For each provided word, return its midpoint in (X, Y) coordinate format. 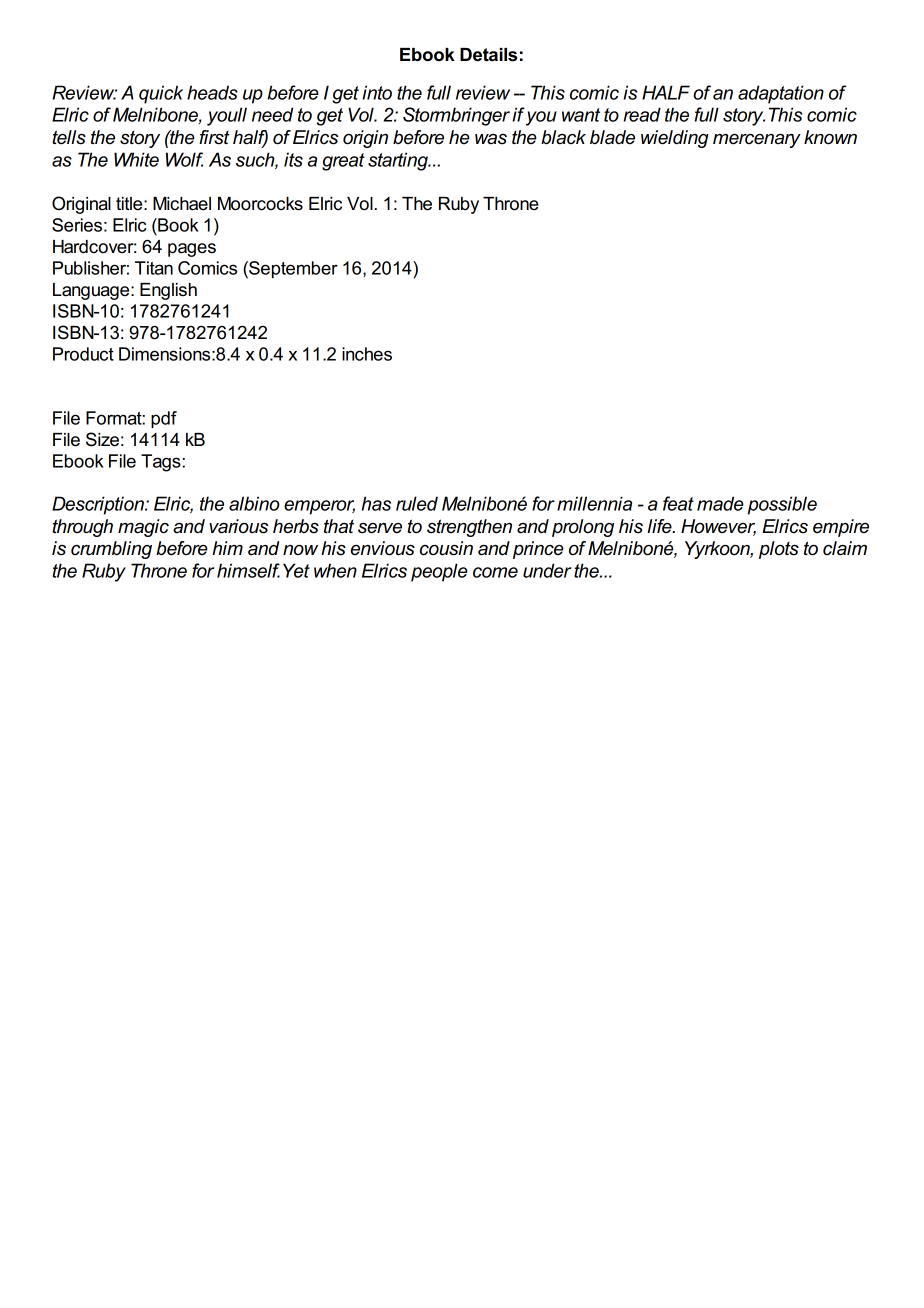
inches (367, 354)
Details (488, 55)
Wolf (184, 159)
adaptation (781, 94)
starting (399, 161)
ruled (417, 503)
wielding (675, 139)
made (720, 503)
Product (83, 354)
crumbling (111, 550)
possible (782, 505)
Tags (161, 463)
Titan (154, 268)
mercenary (757, 141)
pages (192, 250)
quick (161, 94)
